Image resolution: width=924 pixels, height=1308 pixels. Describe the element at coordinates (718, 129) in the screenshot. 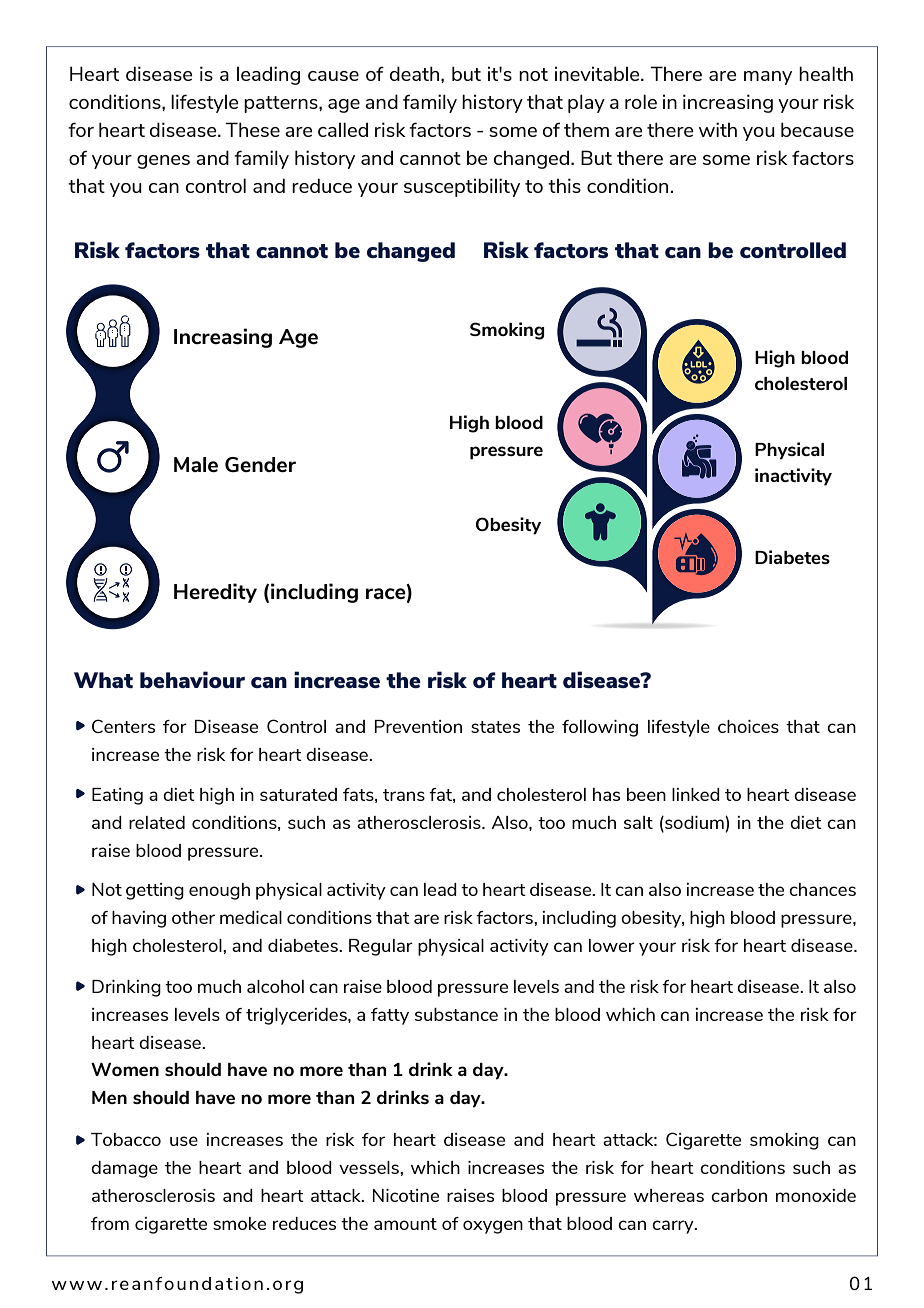

I see `with` at that location.
